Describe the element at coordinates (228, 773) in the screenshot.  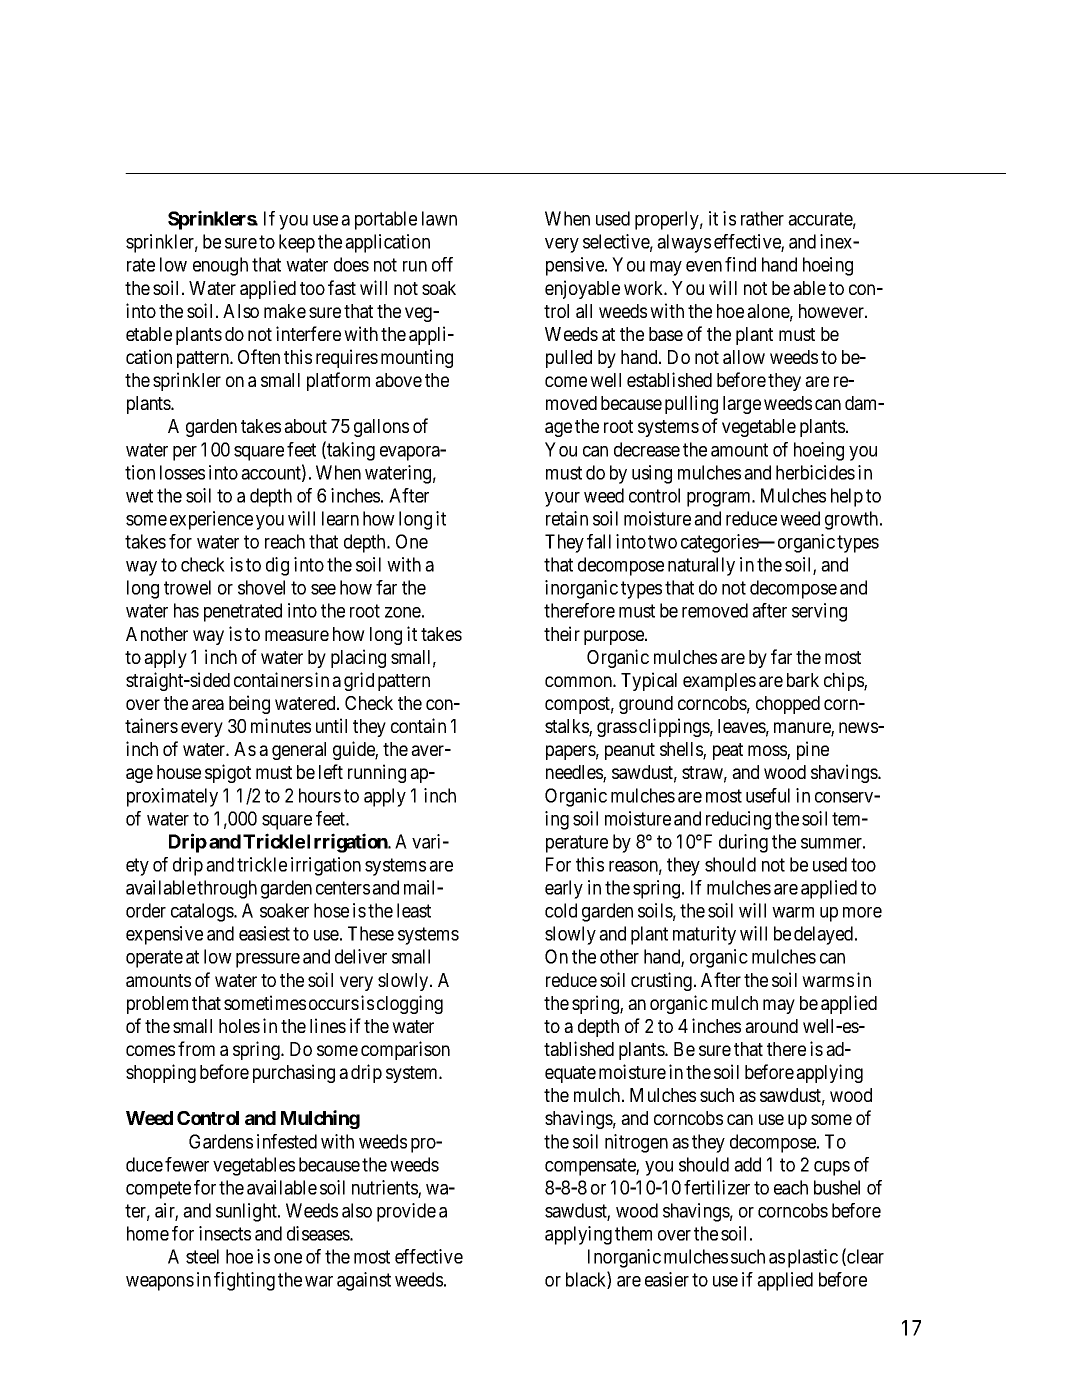
I see `spigot` at that location.
